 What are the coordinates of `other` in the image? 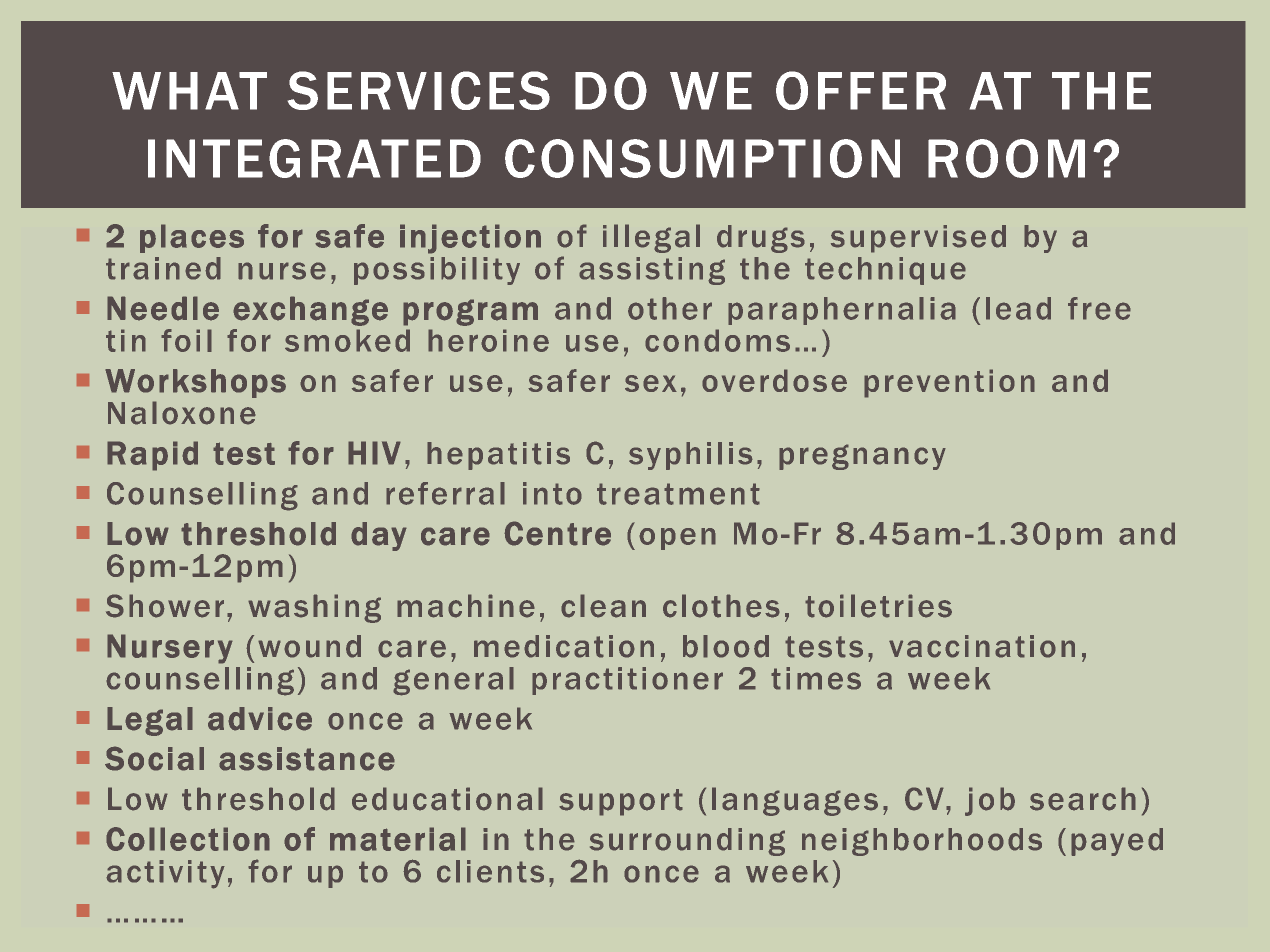 It's located at (670, 308).
